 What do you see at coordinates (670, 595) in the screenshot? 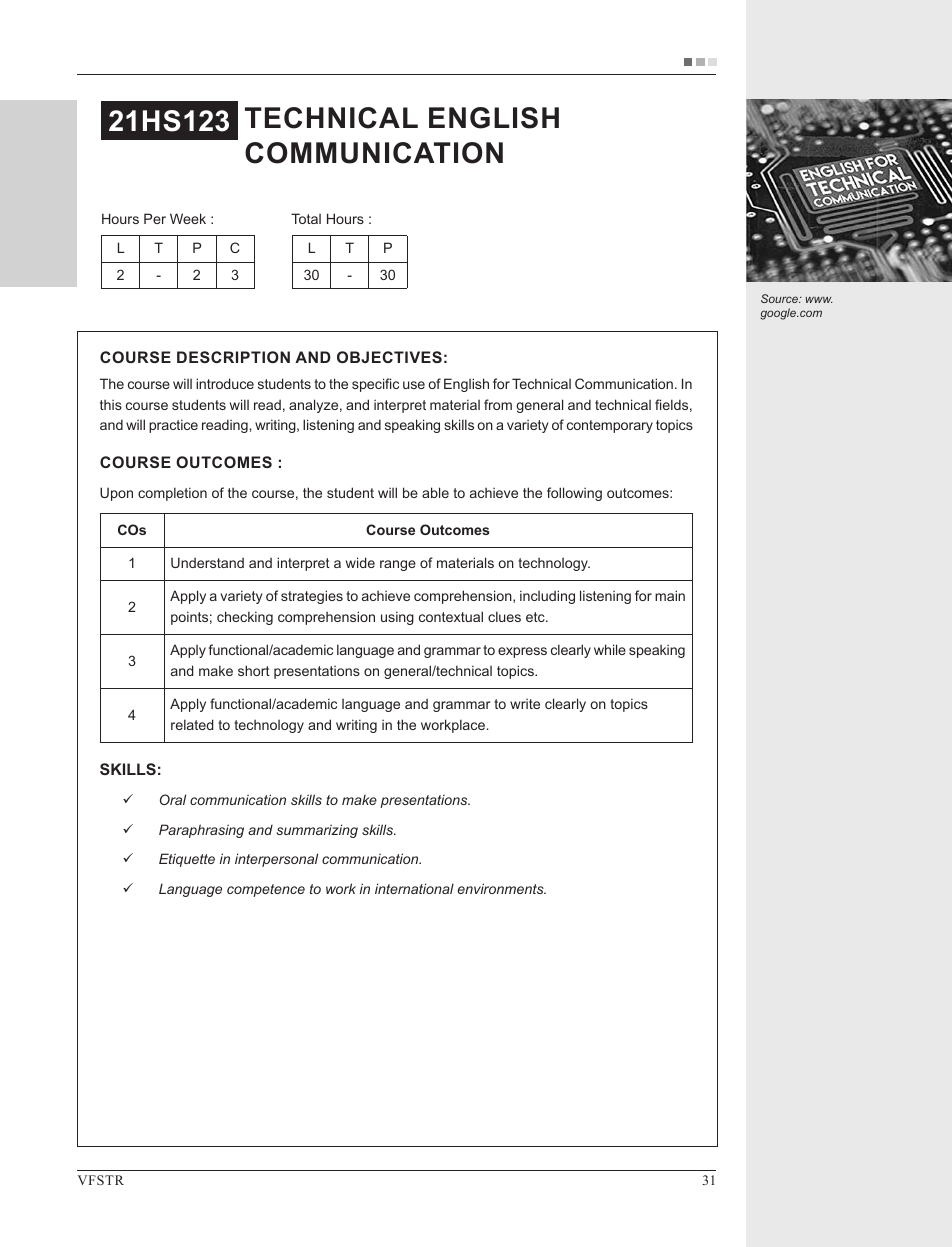
I see `main` at bounding box center [670, 595].
